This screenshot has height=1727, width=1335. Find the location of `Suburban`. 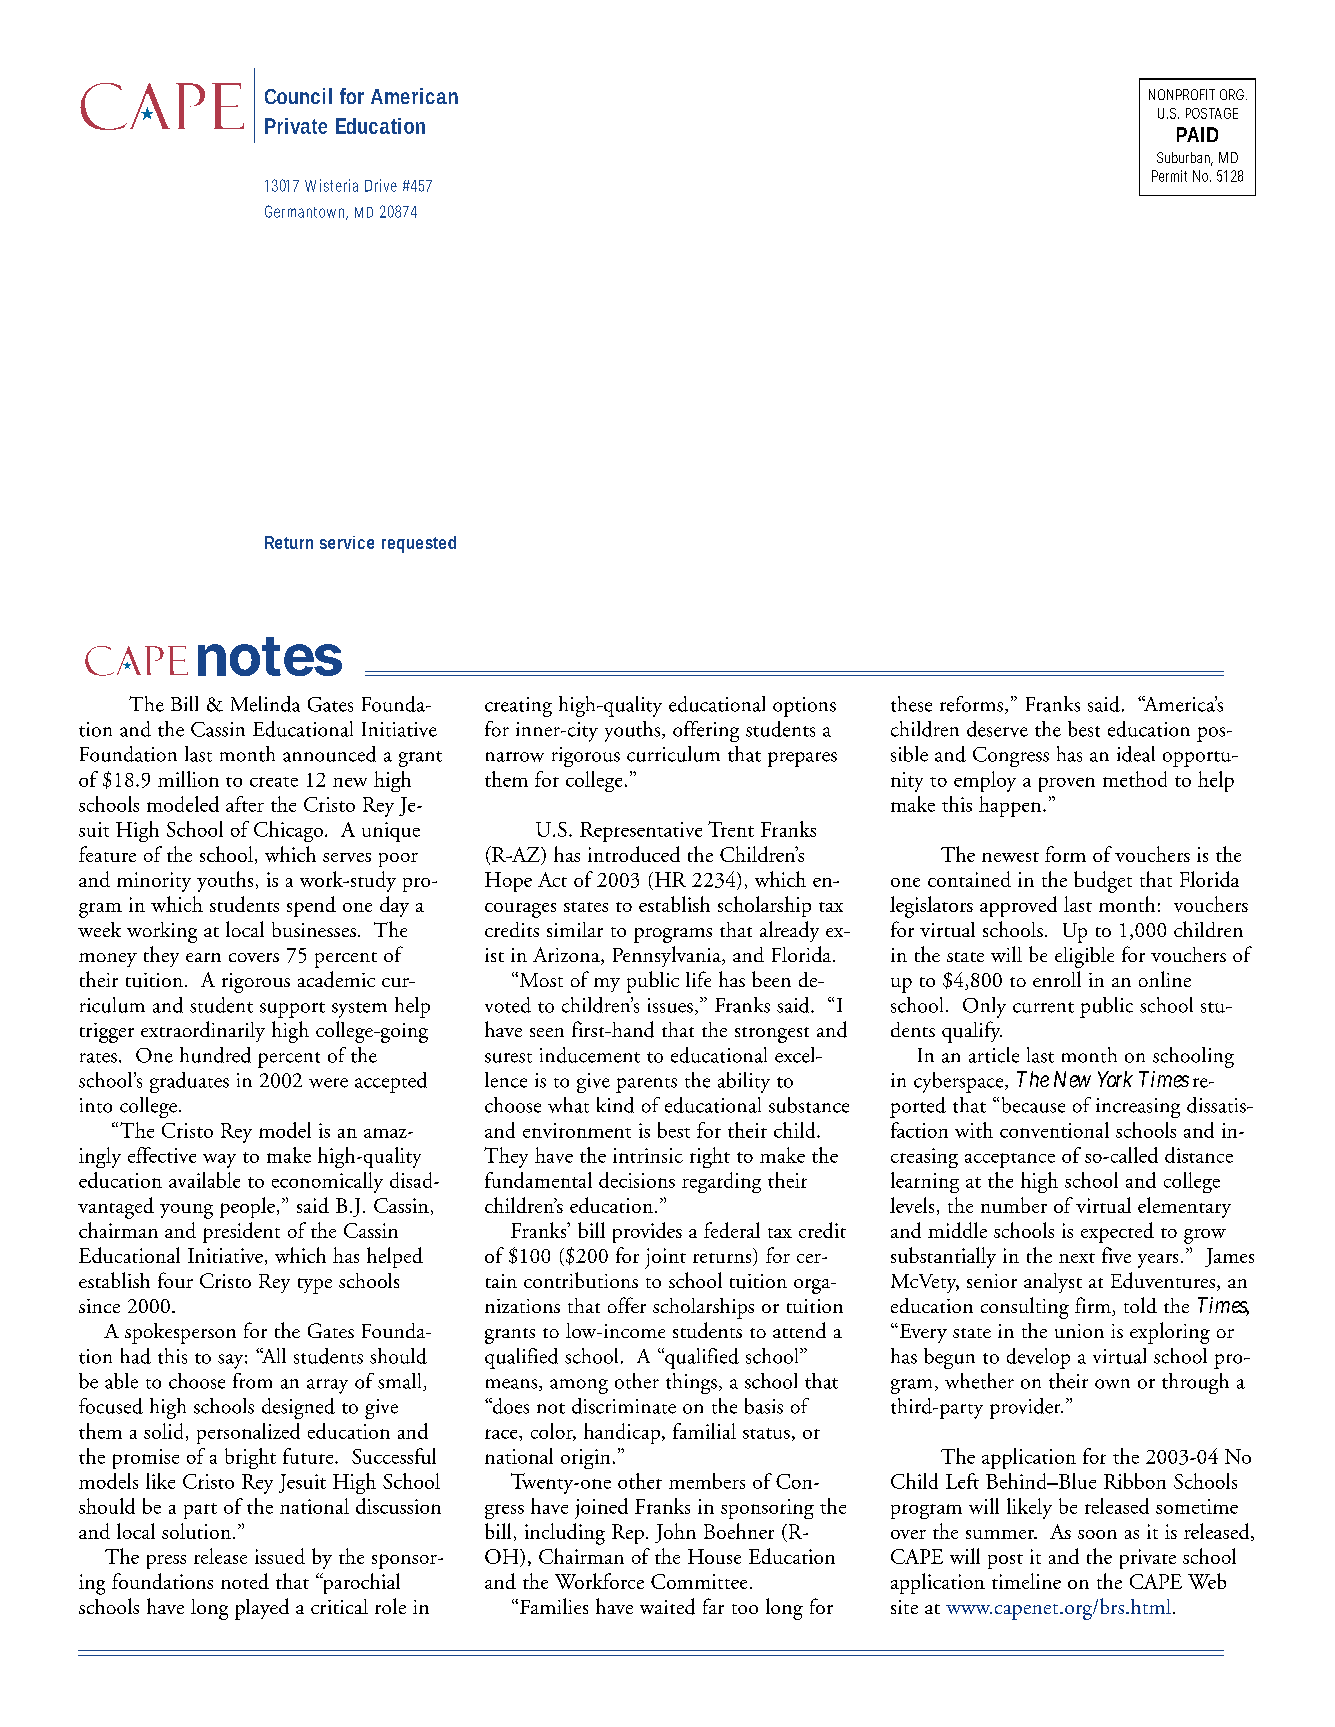

Suburban is located at coordinates (1185, 159).
